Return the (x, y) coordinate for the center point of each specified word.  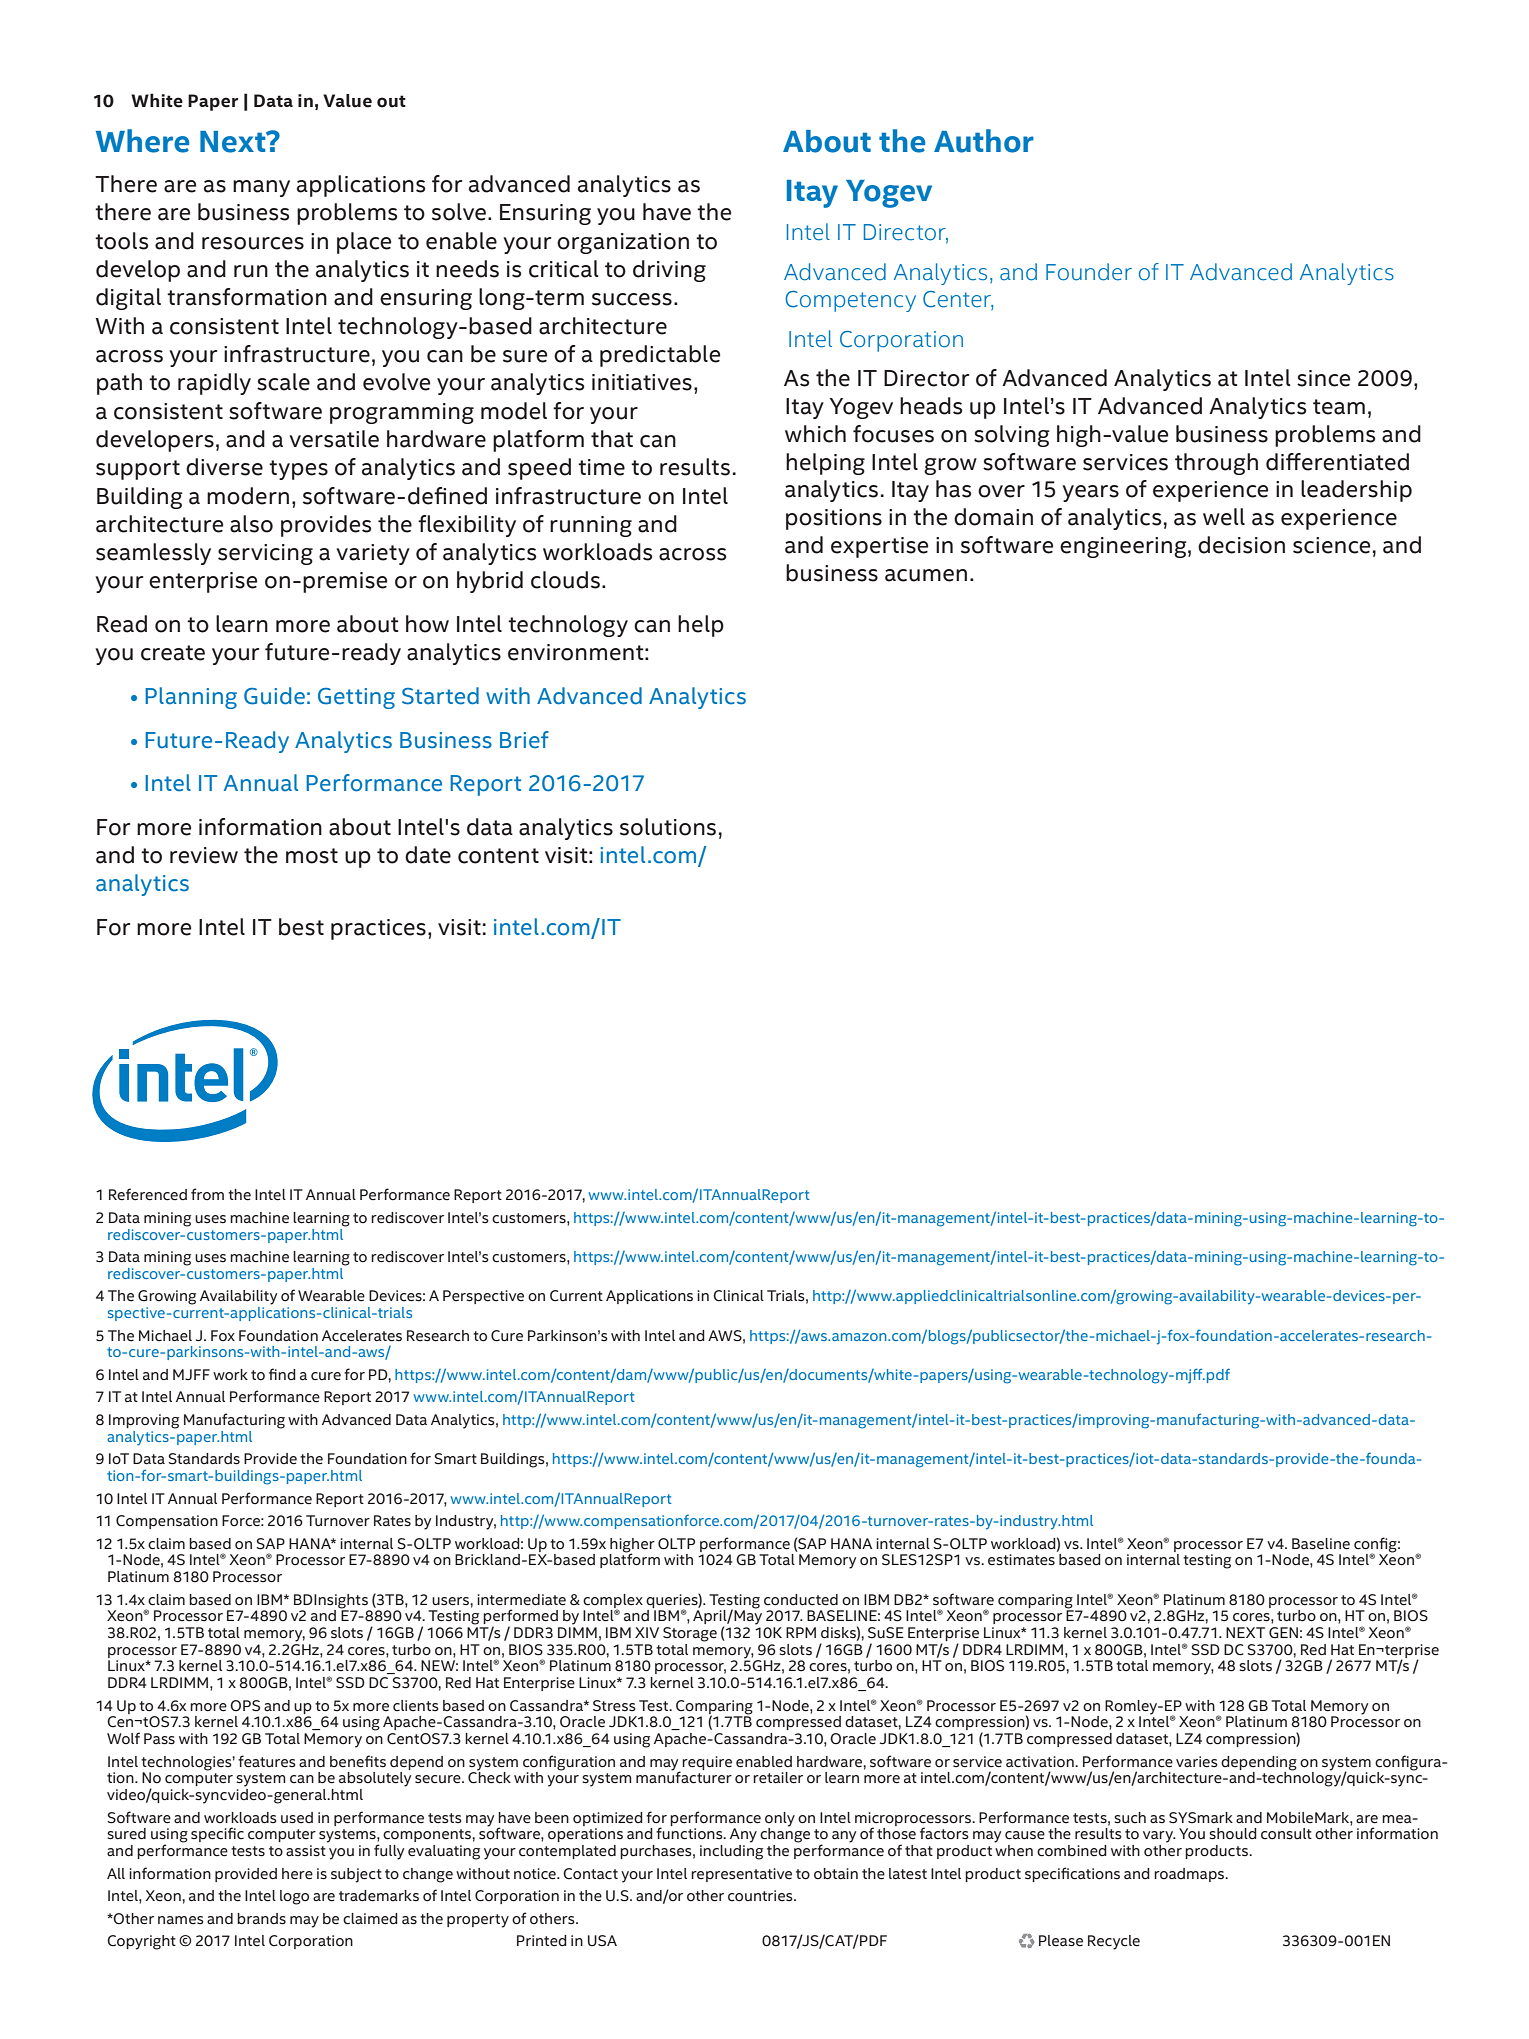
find (282, 1374)
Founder (1089, 272)
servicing (265, 554)
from (207, 1194)
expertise (879, 547)
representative (741, 1875)
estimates (1021, 1560)
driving (669, 271)
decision (1241, 545)
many (261, 188)
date (428, 855)
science (1331, 545)
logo (294, 1897)
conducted (801, 1600)
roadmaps (1190, 1875)
